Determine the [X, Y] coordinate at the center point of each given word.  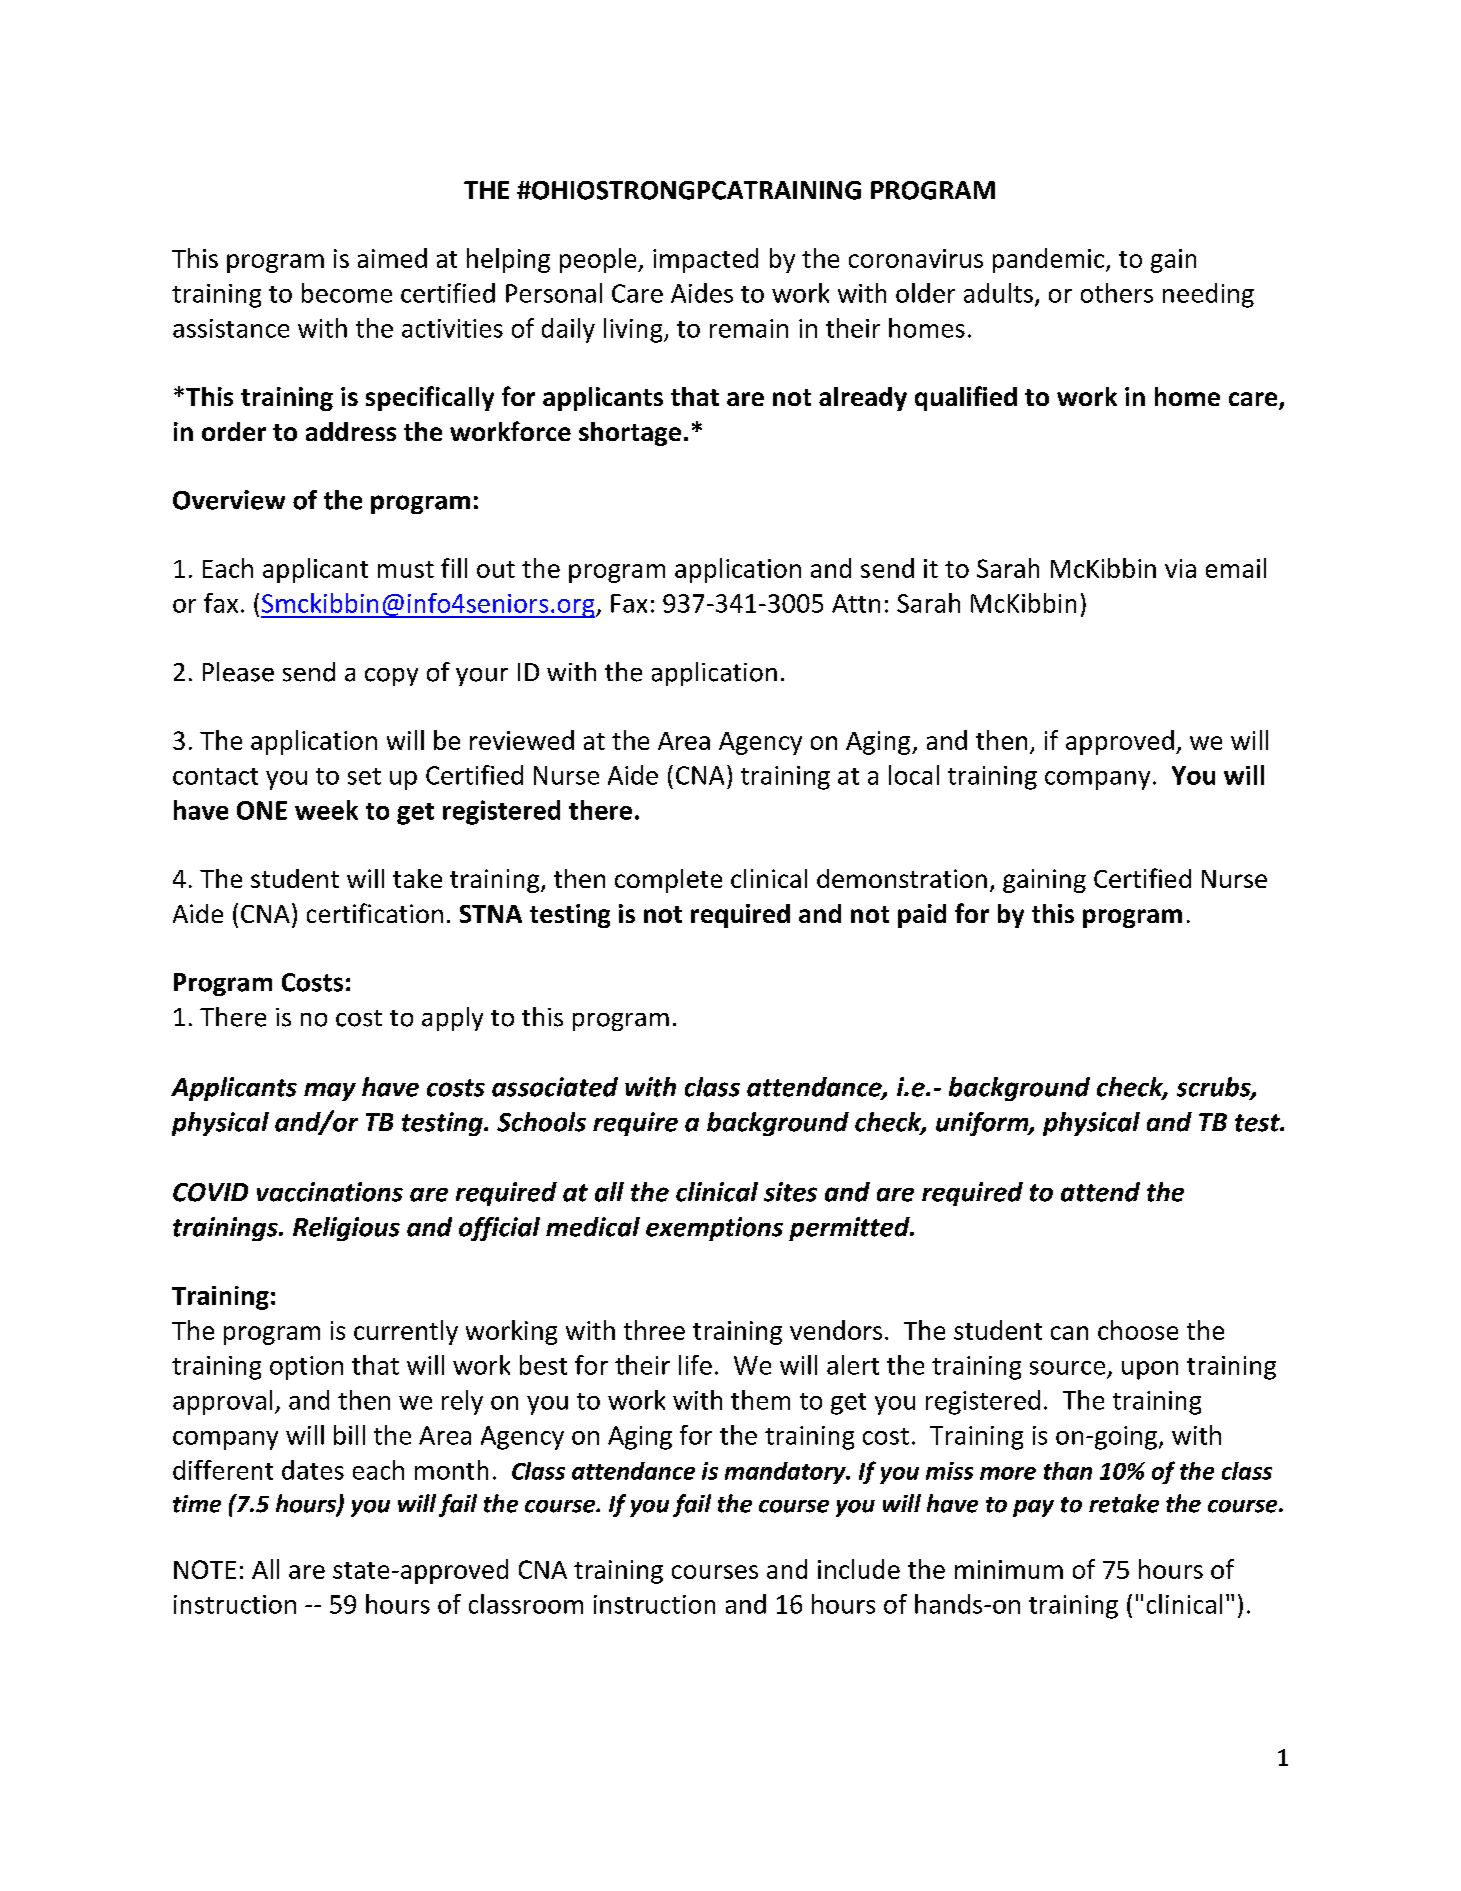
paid [922, 916]
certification [375, 913]
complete [668, 881]
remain [749, 328]
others [1117, 293]
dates [313, 1470]
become [347, 293]
